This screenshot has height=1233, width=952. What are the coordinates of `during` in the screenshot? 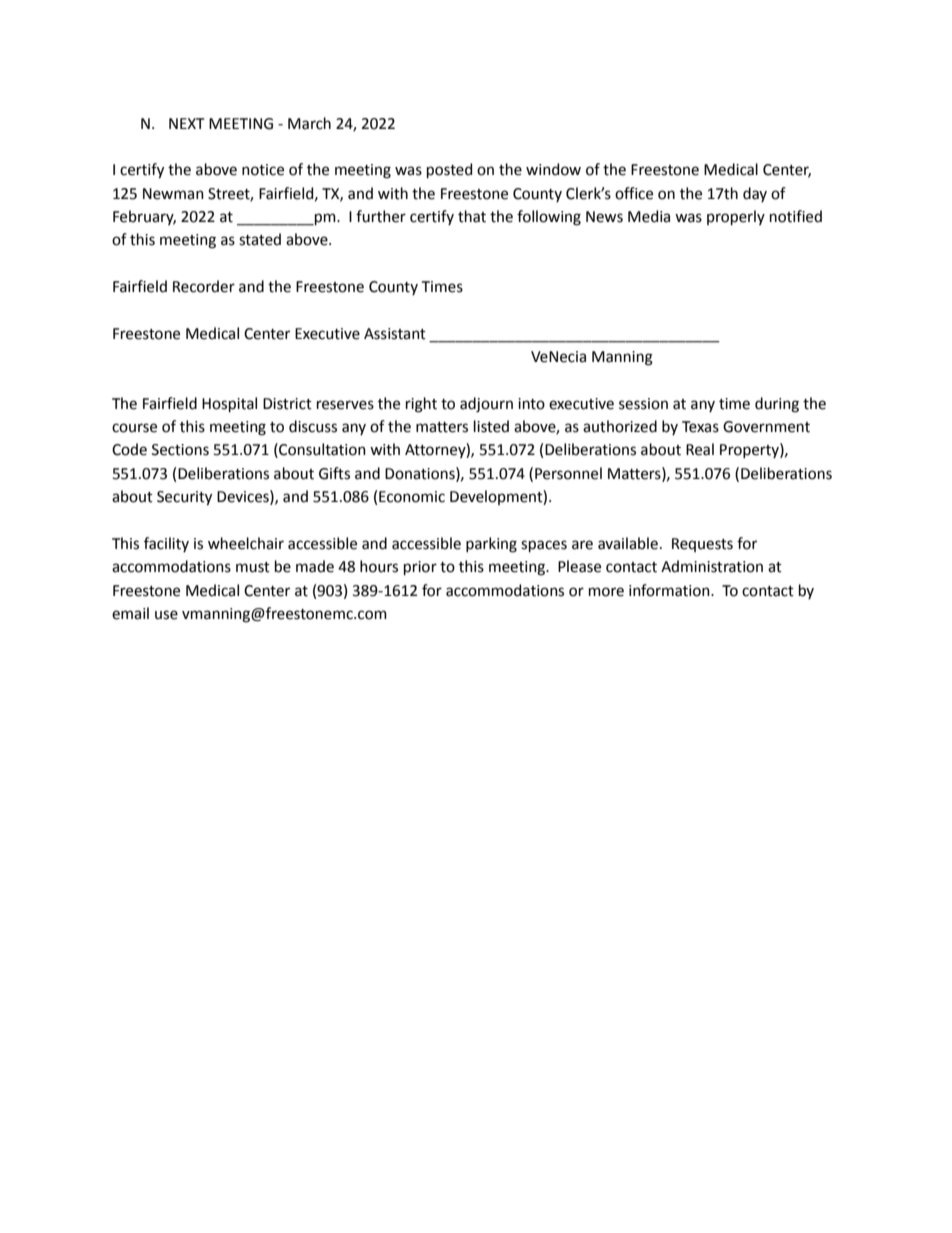 It's located at (777, 405).
